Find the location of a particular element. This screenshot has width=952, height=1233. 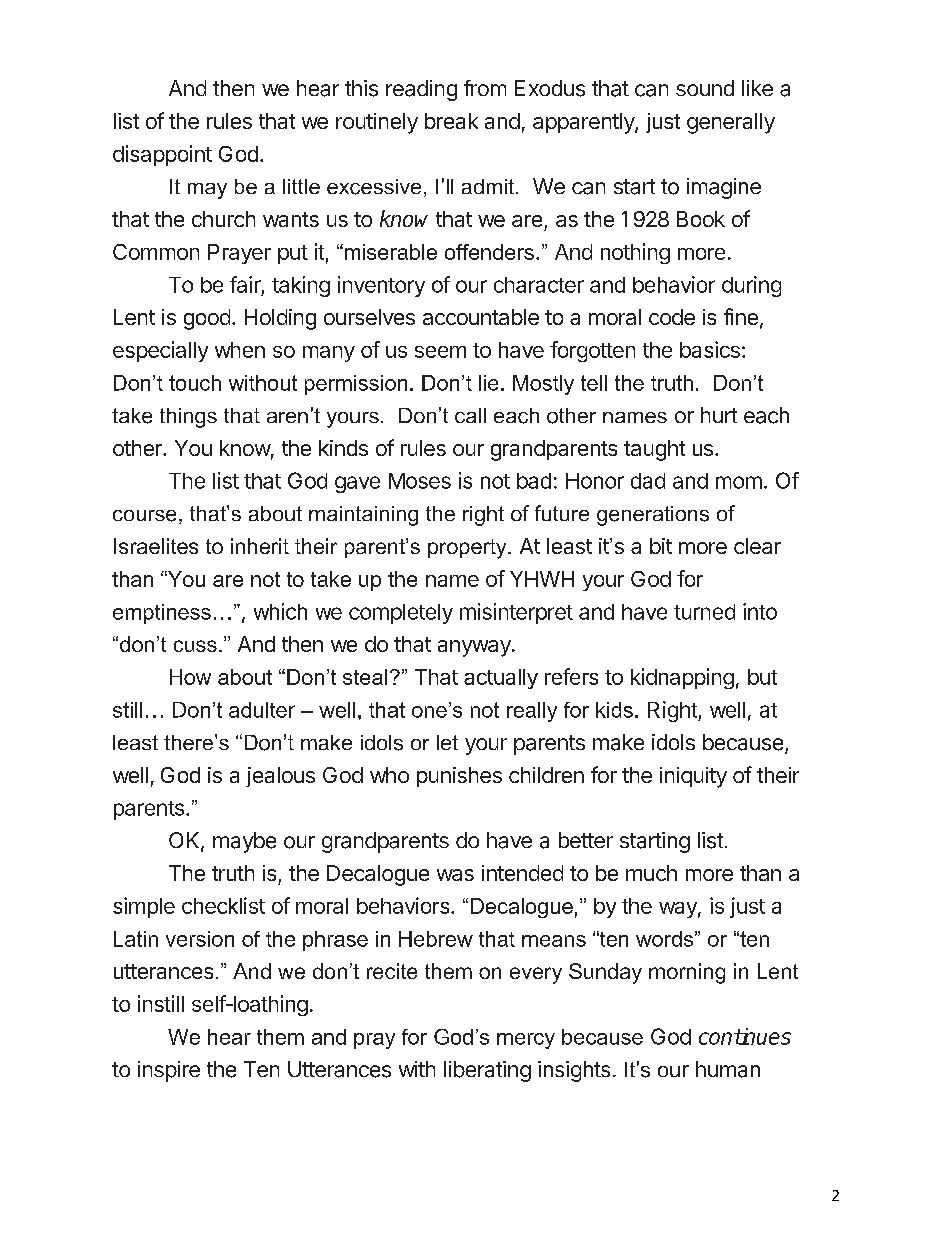

seem is located at coordinates (440, 352).
